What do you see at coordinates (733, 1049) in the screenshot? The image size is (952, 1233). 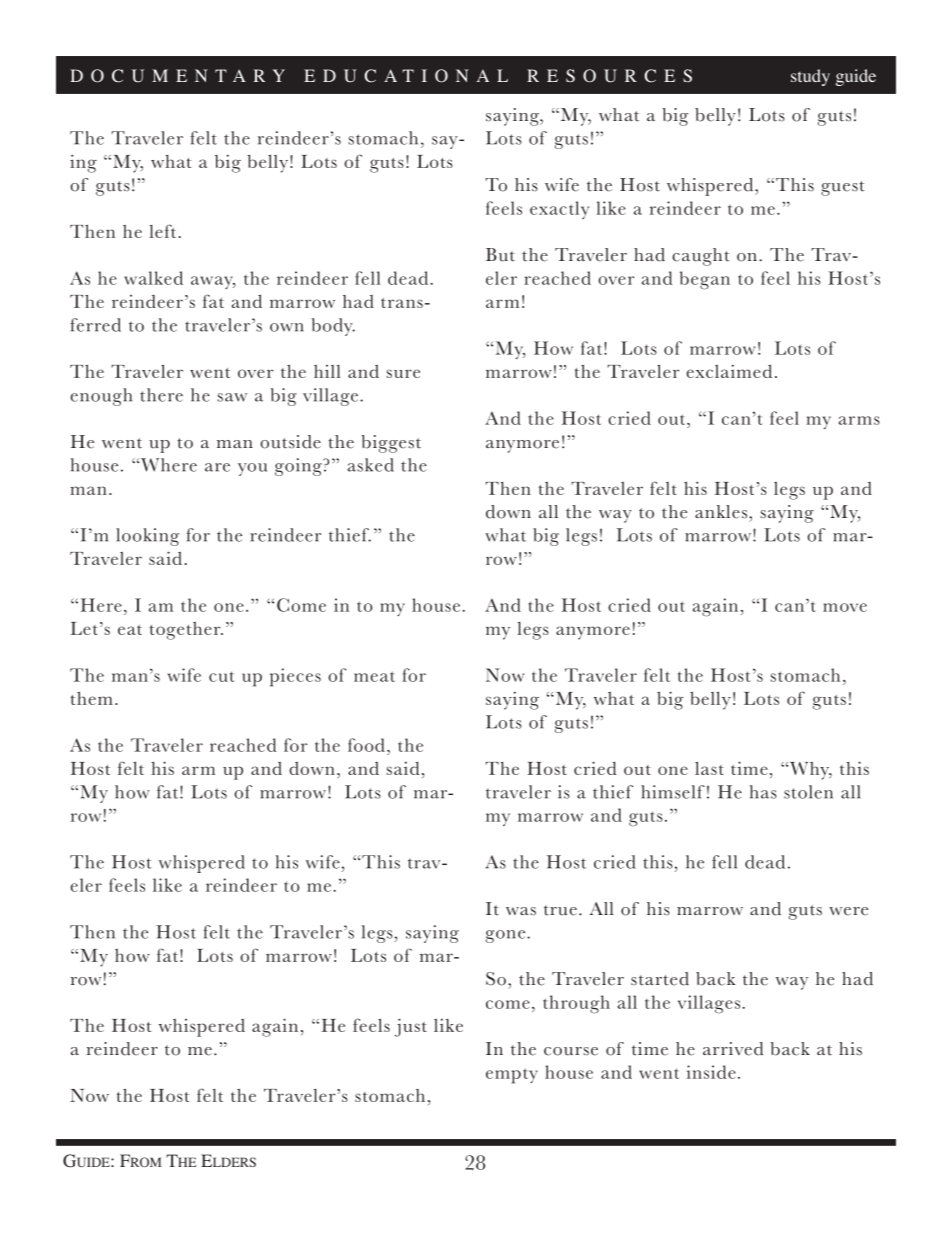 I see `arrived` at bounding box center [733, 1049].
